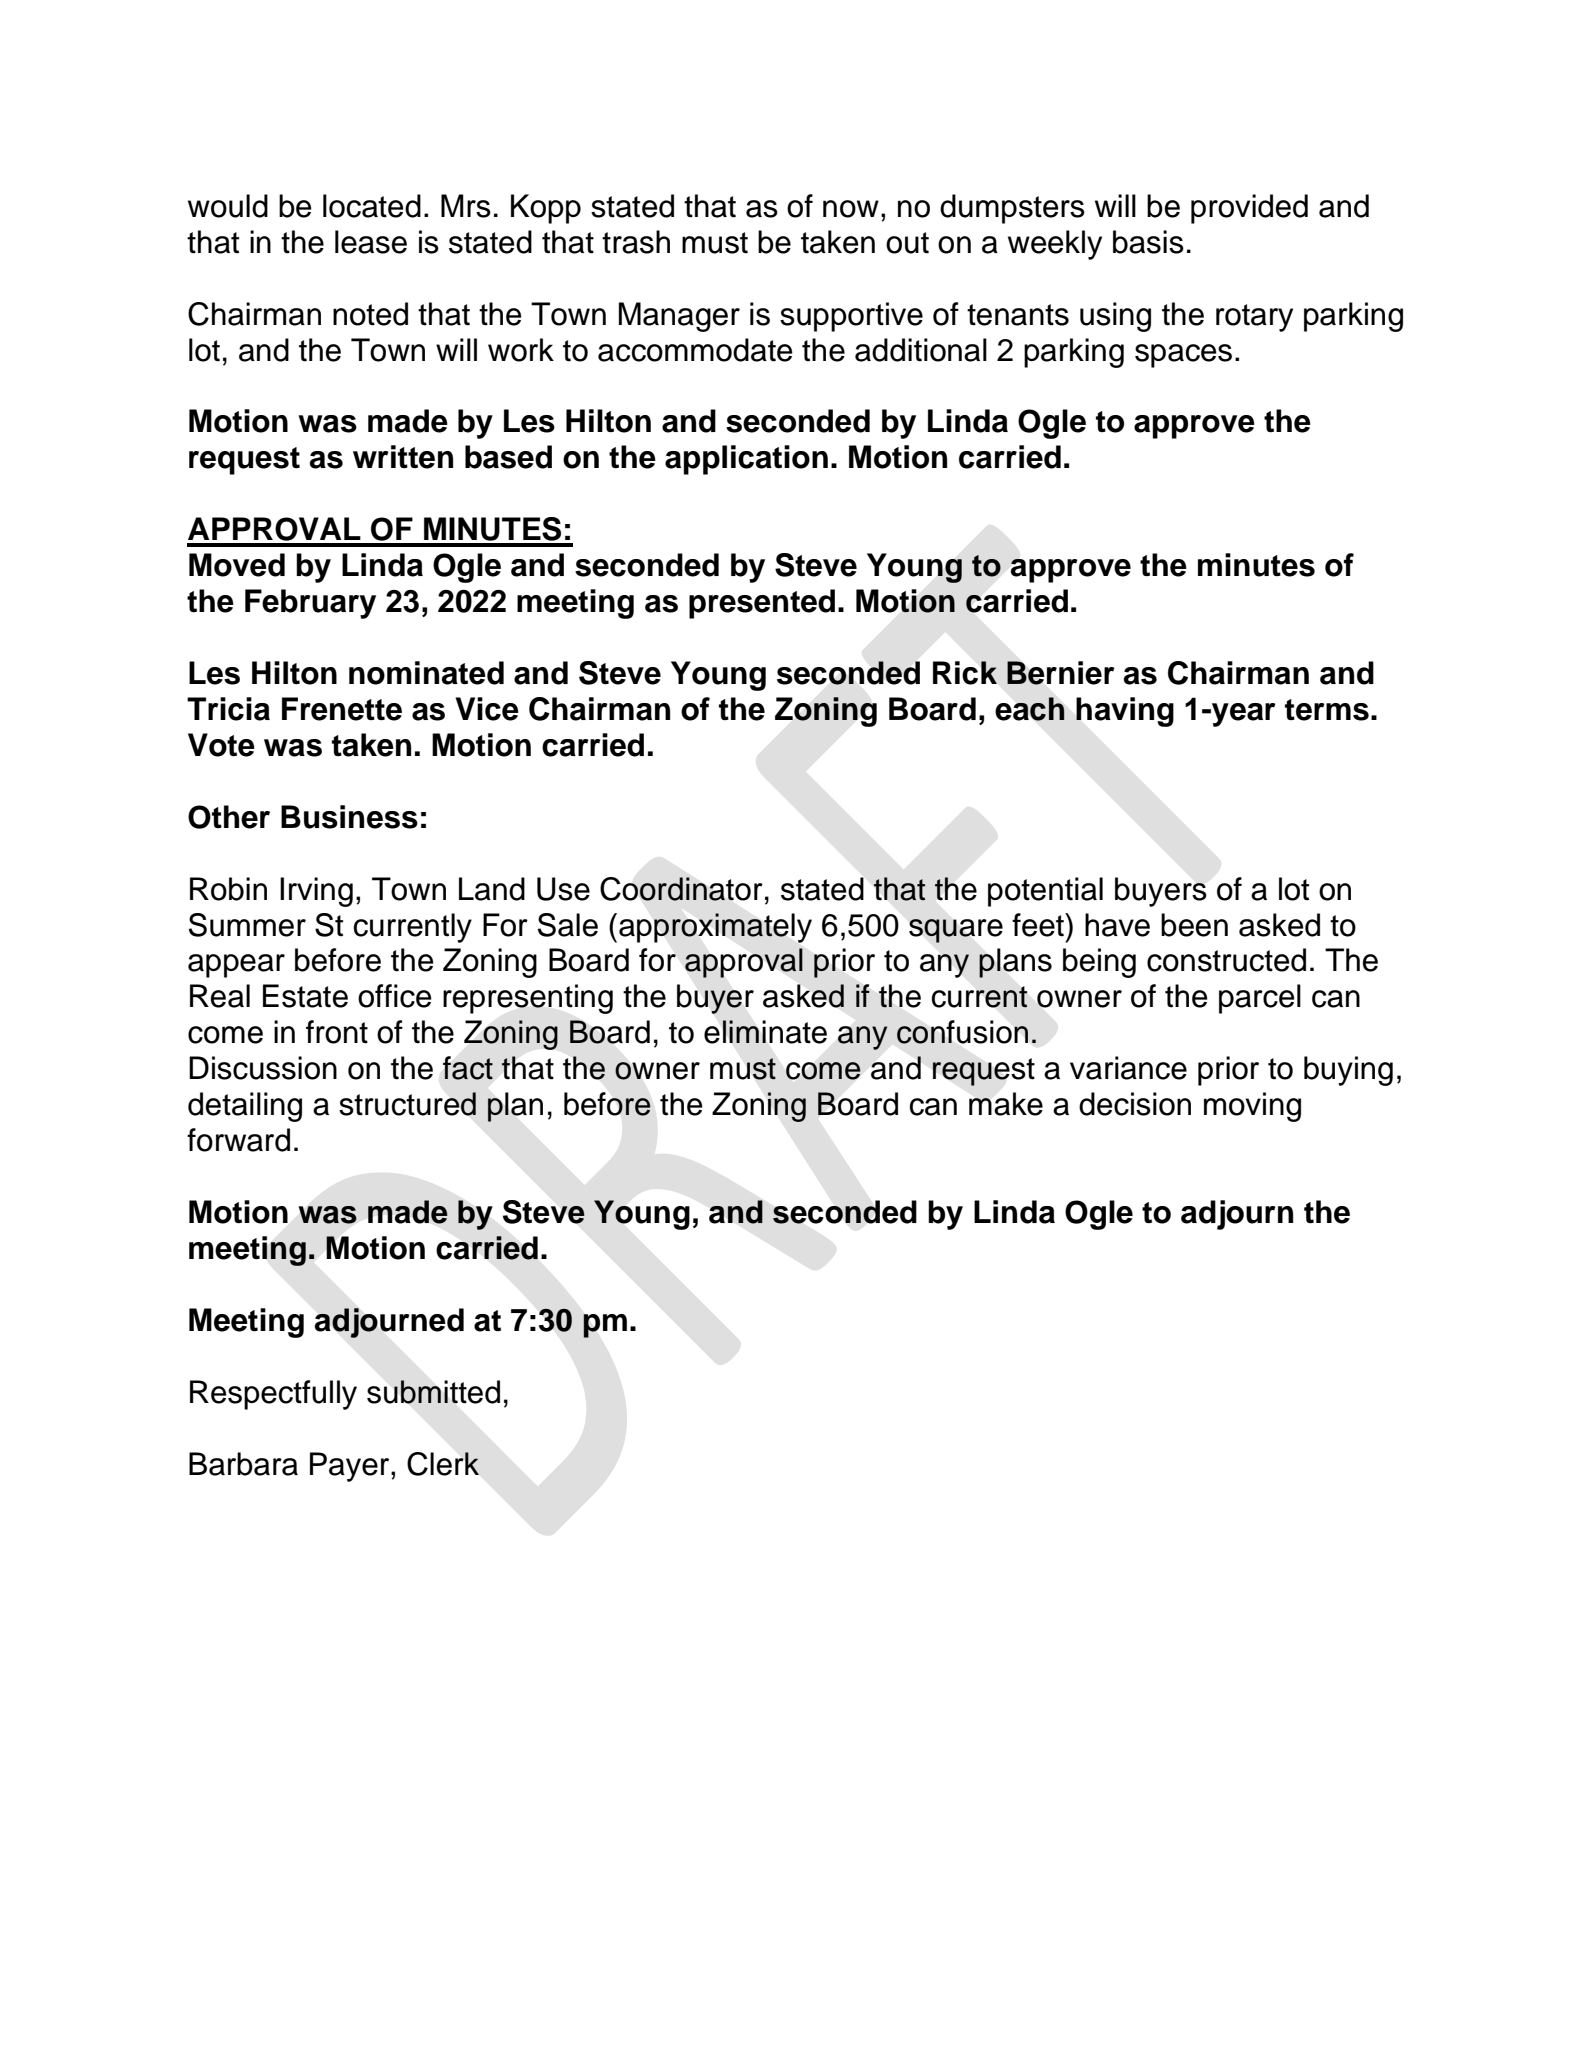  What do you see at coordinates (681, 889) in the document?
I see `Coordinator` at bounding box center [681, 889].
